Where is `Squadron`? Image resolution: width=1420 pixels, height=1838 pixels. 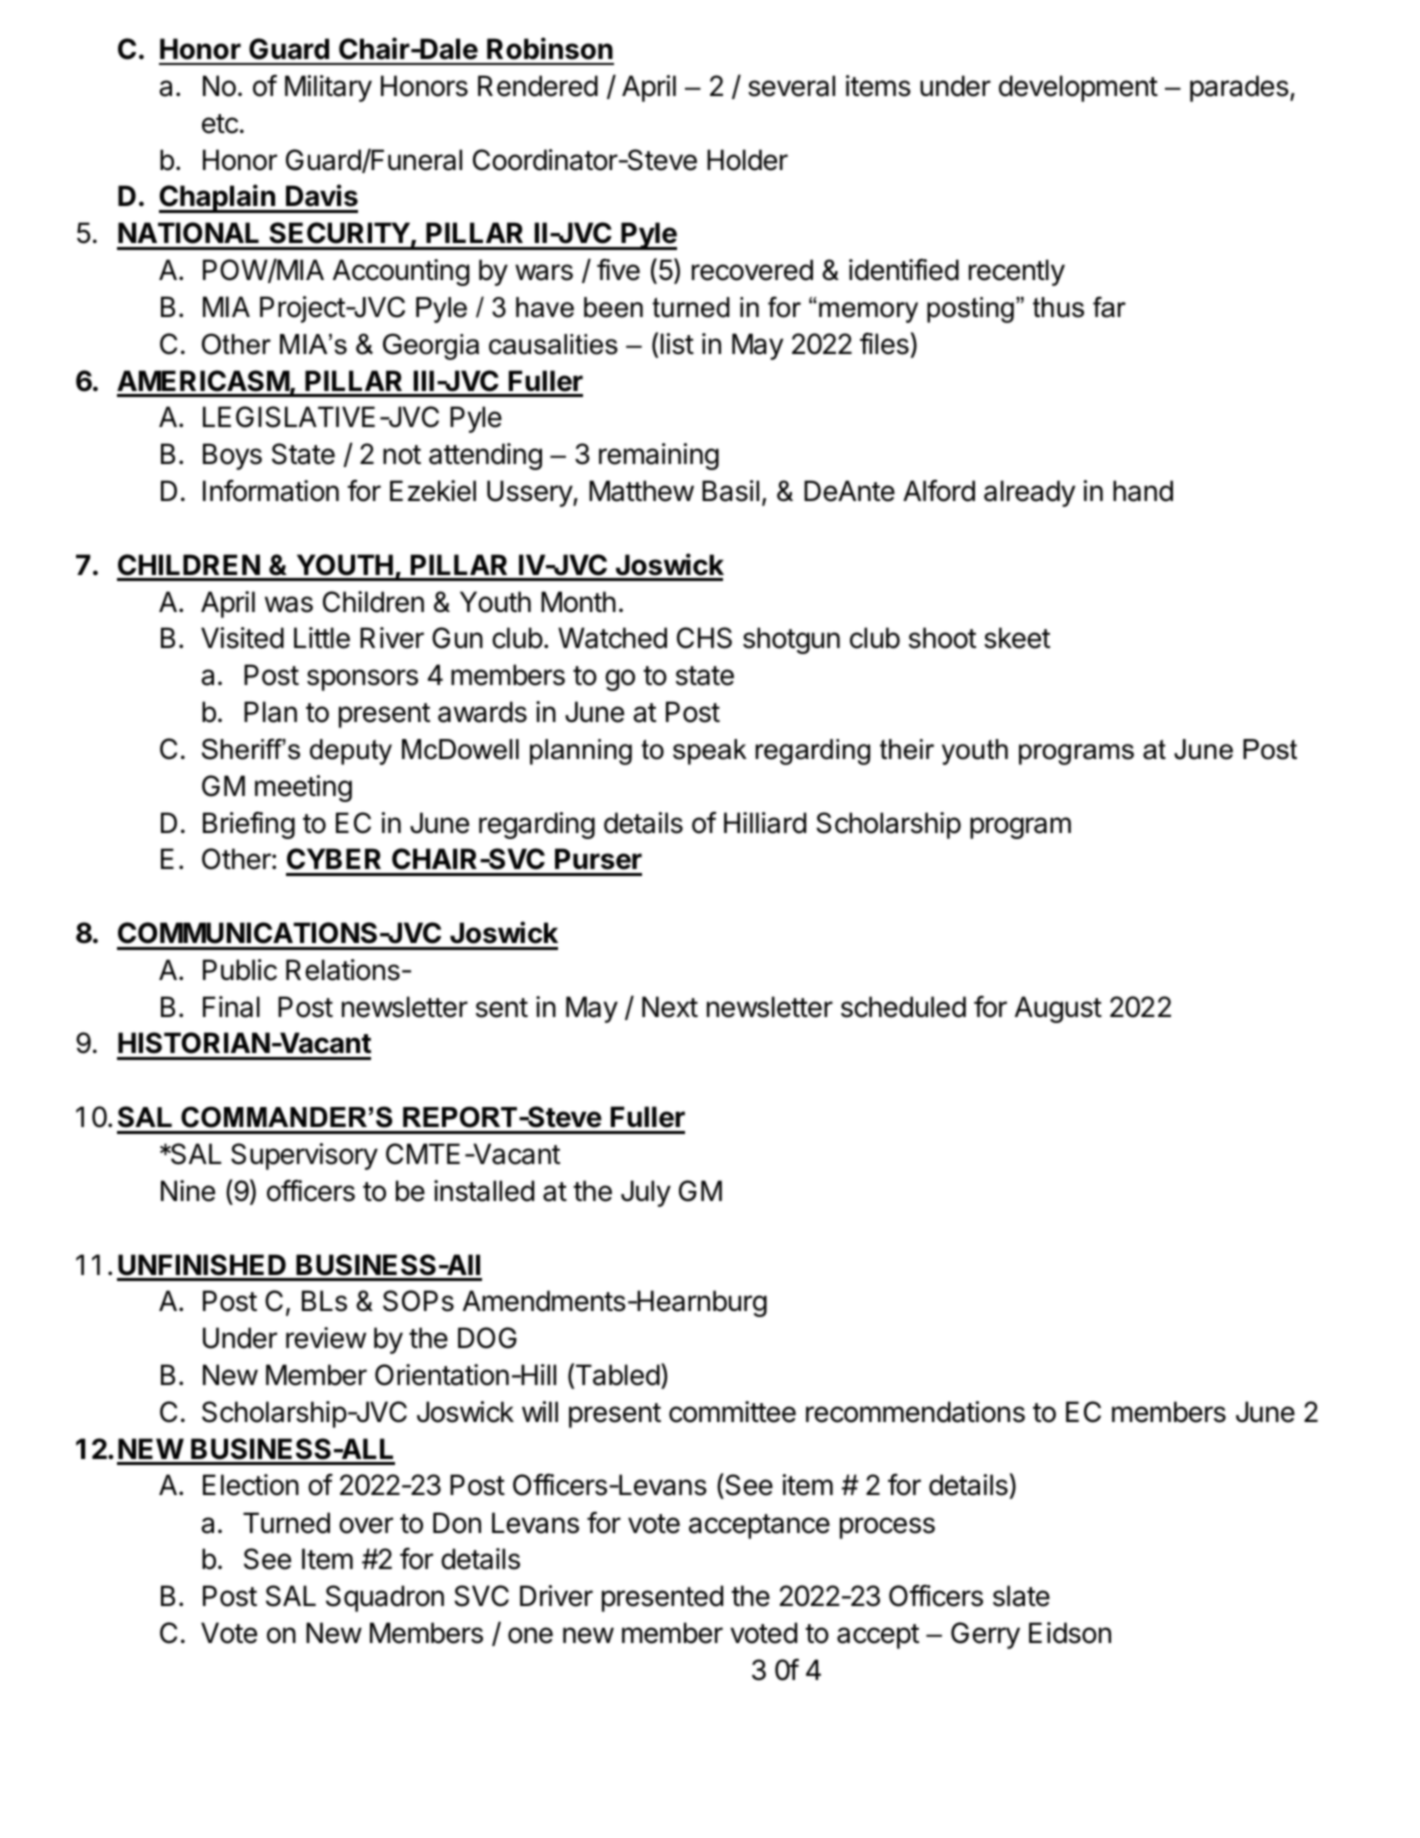
Squadron is located at coordinates (385, 1598).
